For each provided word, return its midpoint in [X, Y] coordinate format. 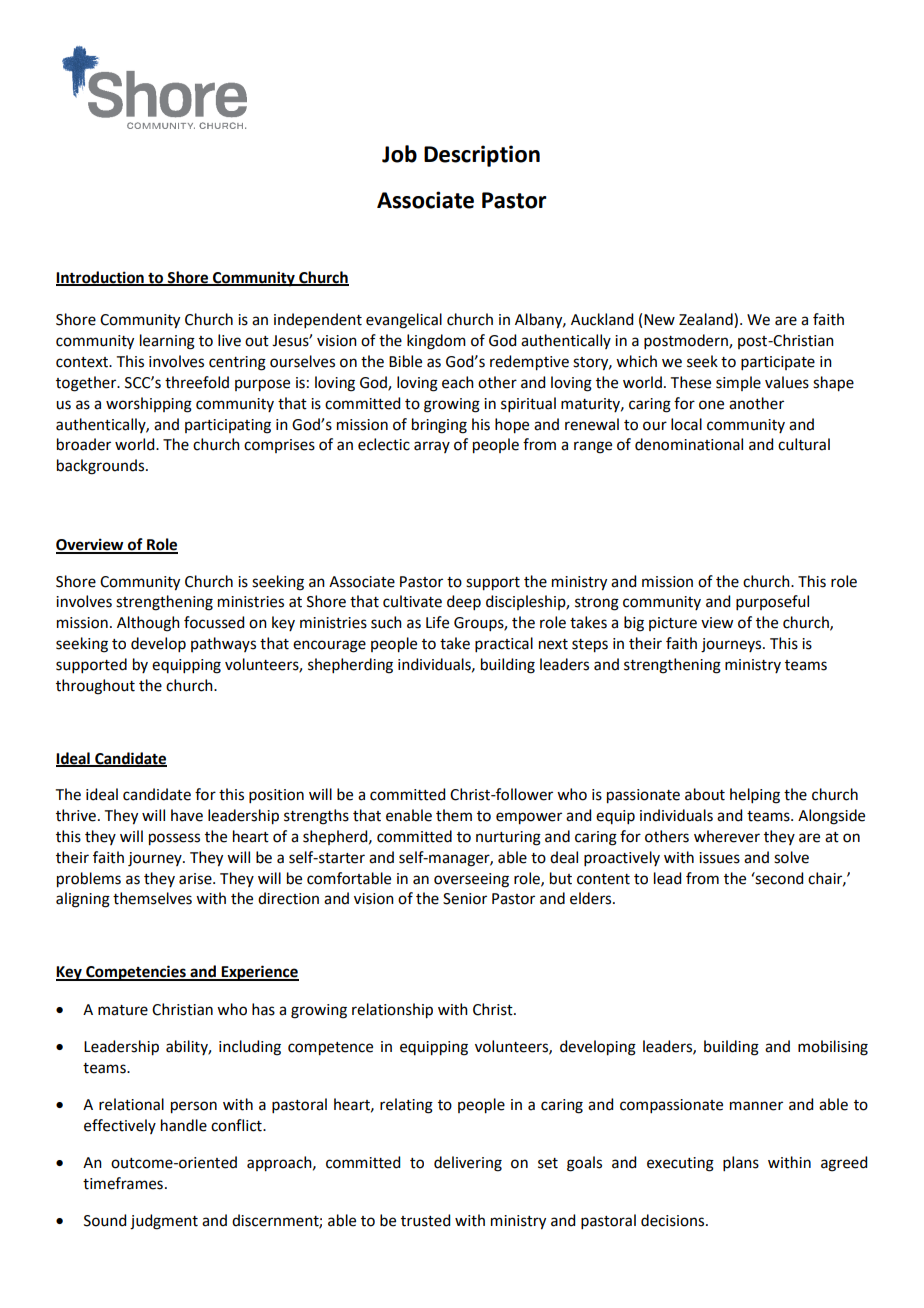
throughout [95, 687]
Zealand [707, 320]
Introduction [101, 278]
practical [504, 644]
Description [482, 156]
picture [673, 624]
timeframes [123, 1183]
